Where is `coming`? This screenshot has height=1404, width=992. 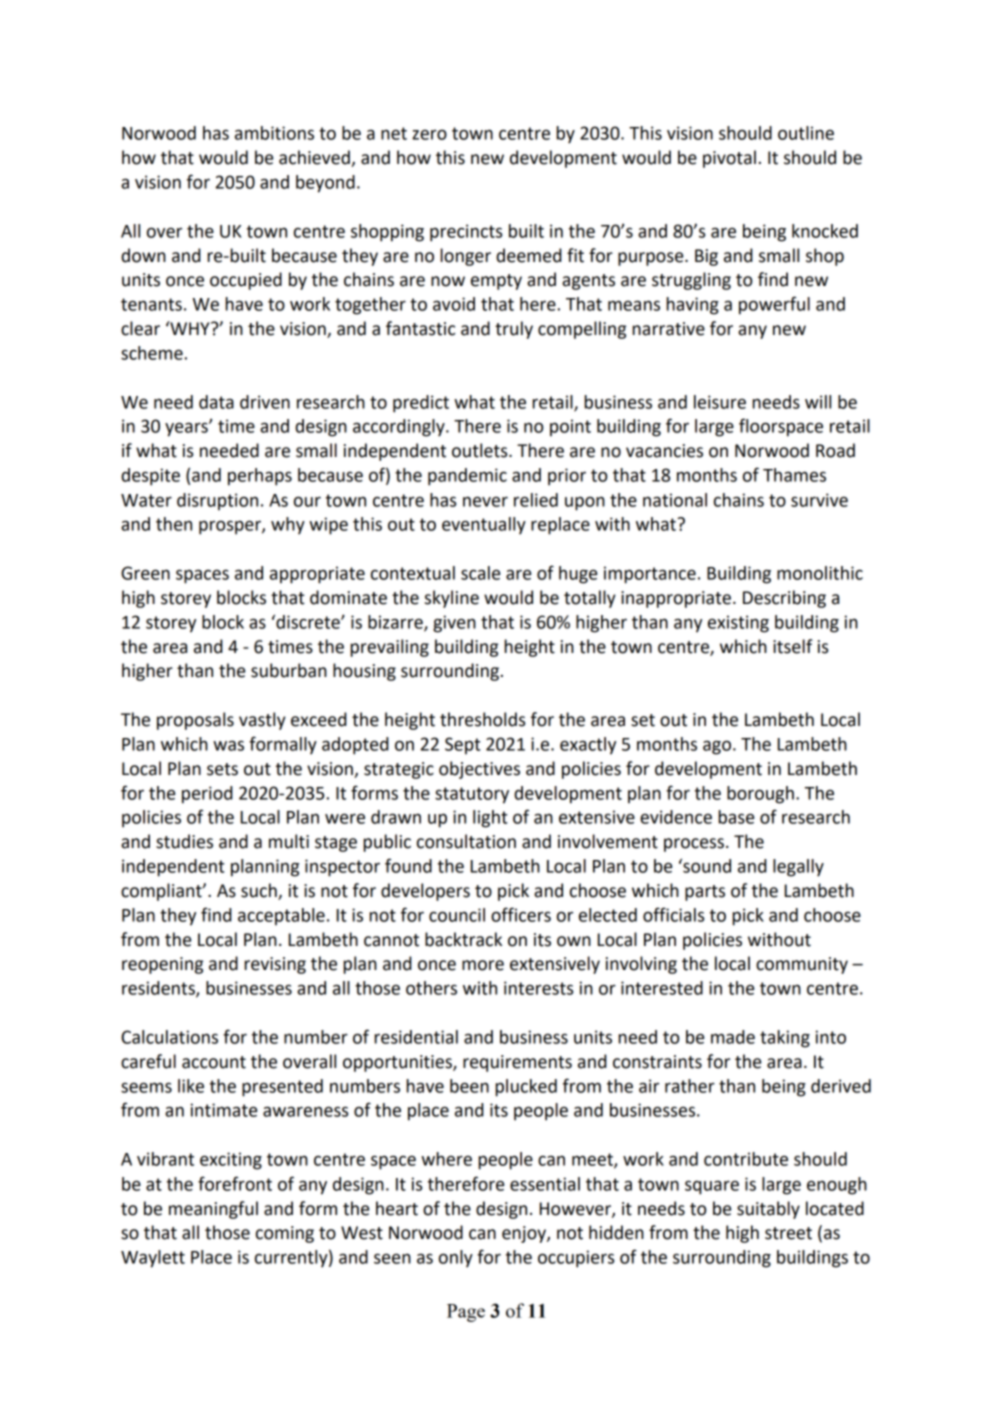 coming is located at coordinates (285, 1234).
